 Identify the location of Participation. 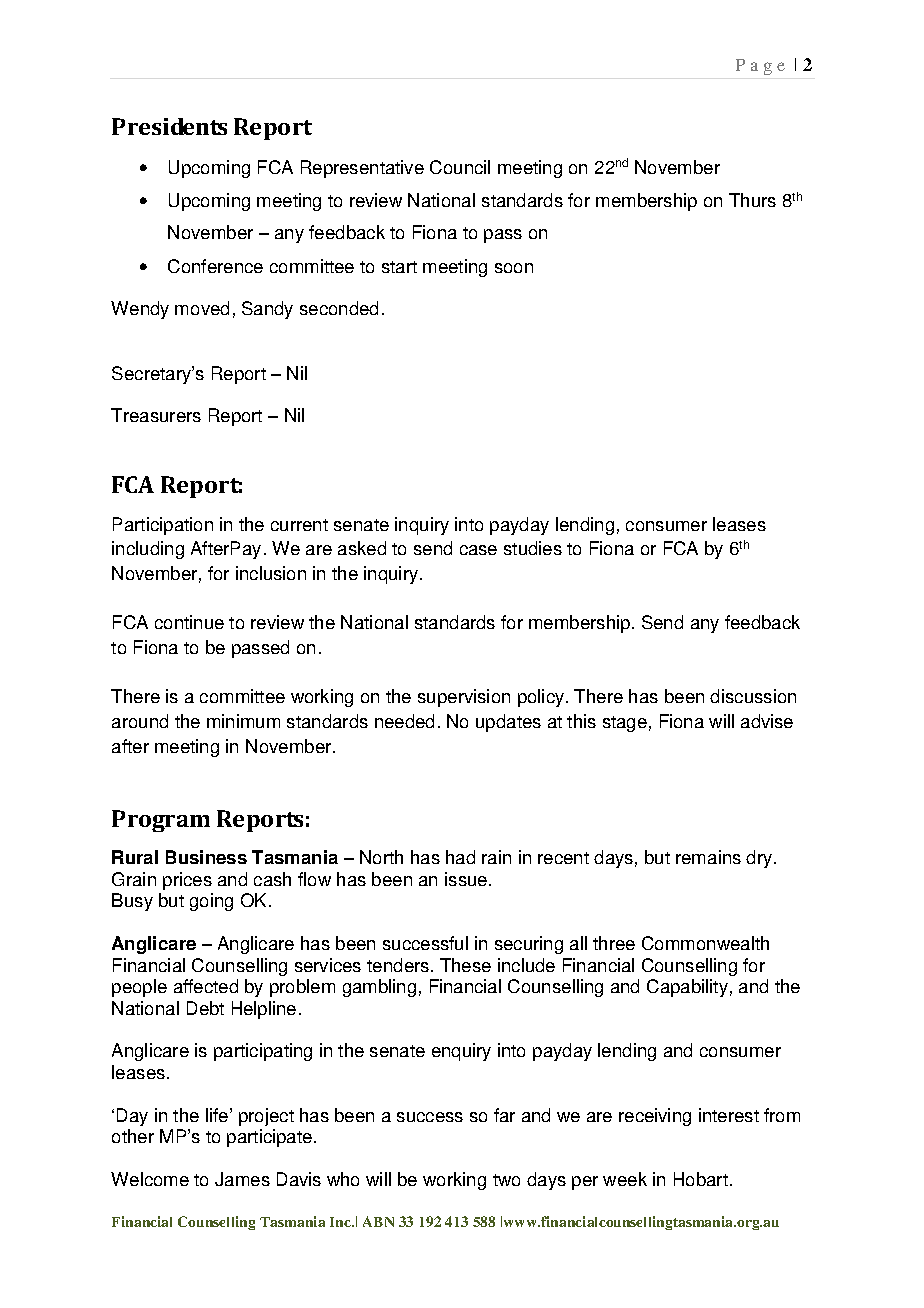
(163, 526).
